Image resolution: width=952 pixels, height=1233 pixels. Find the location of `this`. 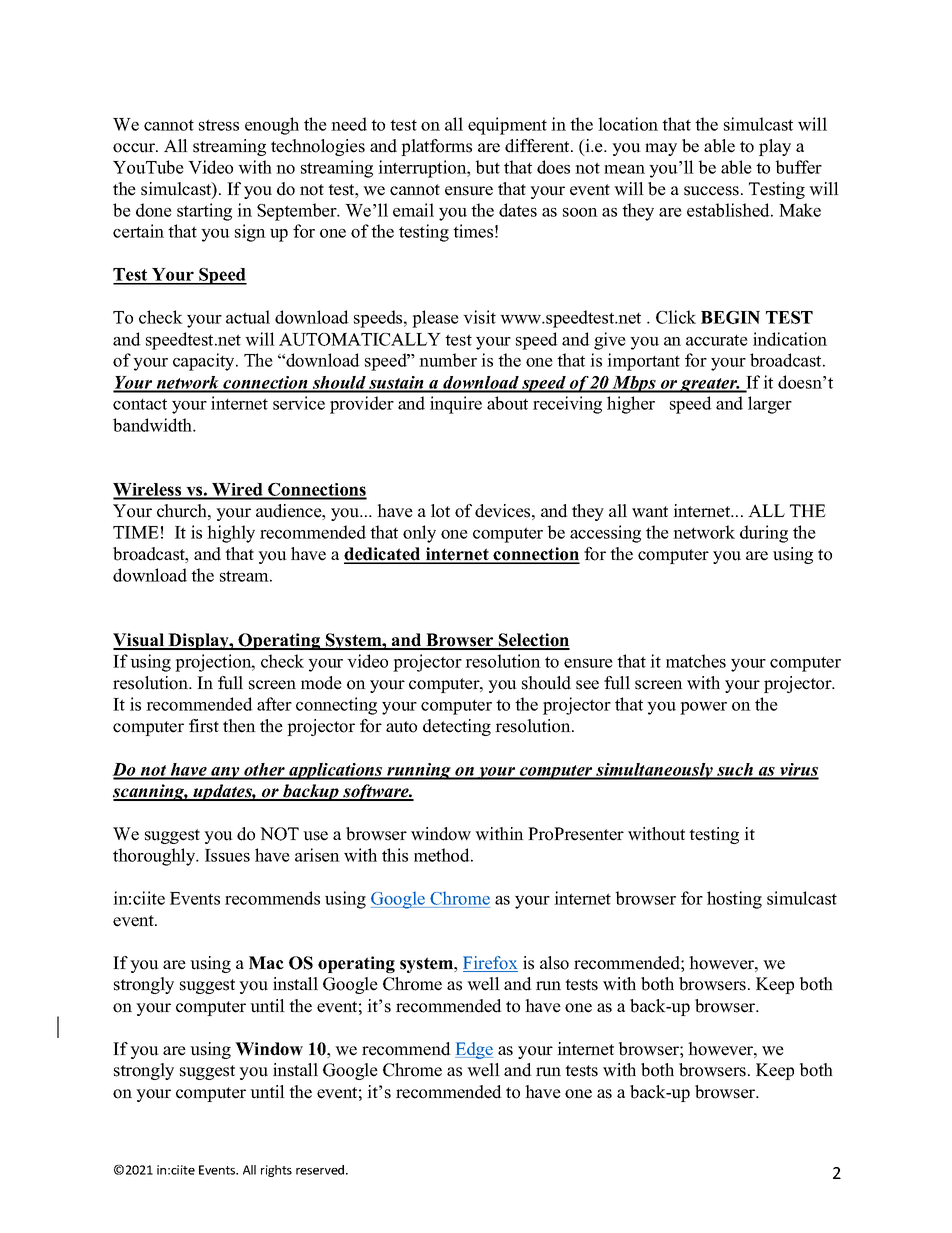

this is located at coordinates (395, 855).
